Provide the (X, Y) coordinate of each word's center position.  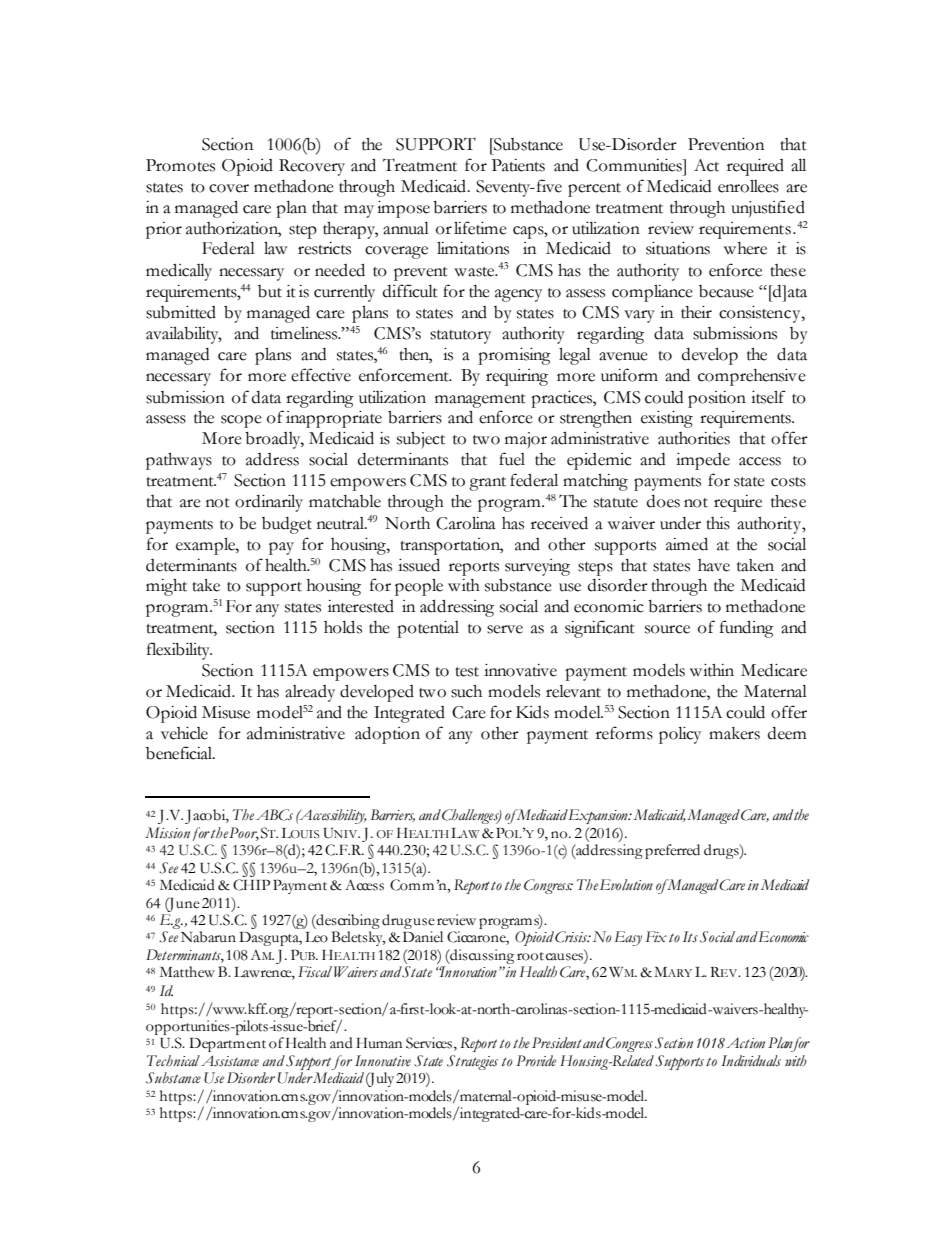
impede (703, 461)
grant (487, 484)
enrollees (748, 186)
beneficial (180, 753)
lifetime (480, 228)
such (466, 691)
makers (734, 733)
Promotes (180, 165)
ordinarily (269, 503)
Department (227, 1045)
